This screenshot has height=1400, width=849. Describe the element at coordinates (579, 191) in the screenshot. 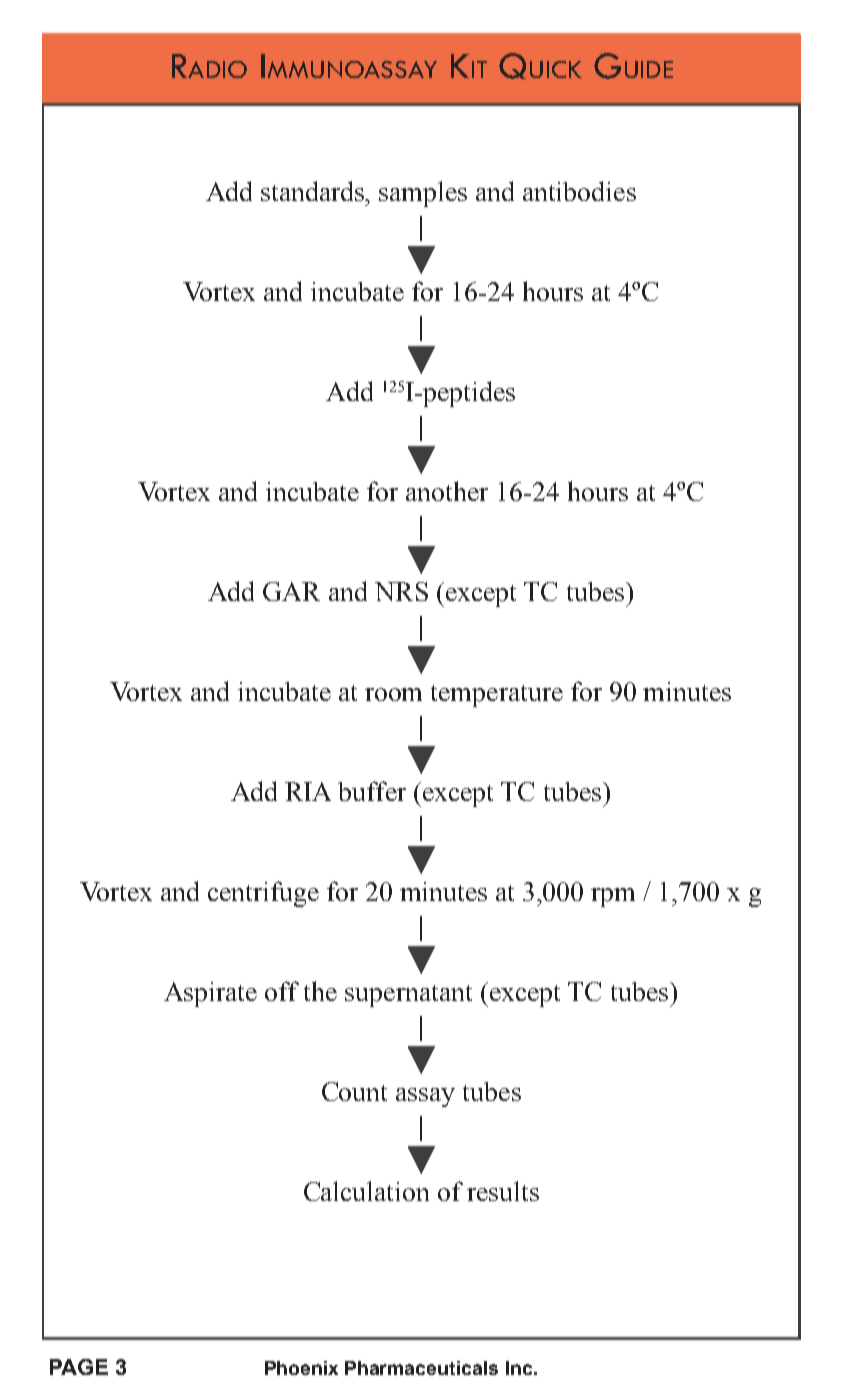

I see `antibodies` at that location.
